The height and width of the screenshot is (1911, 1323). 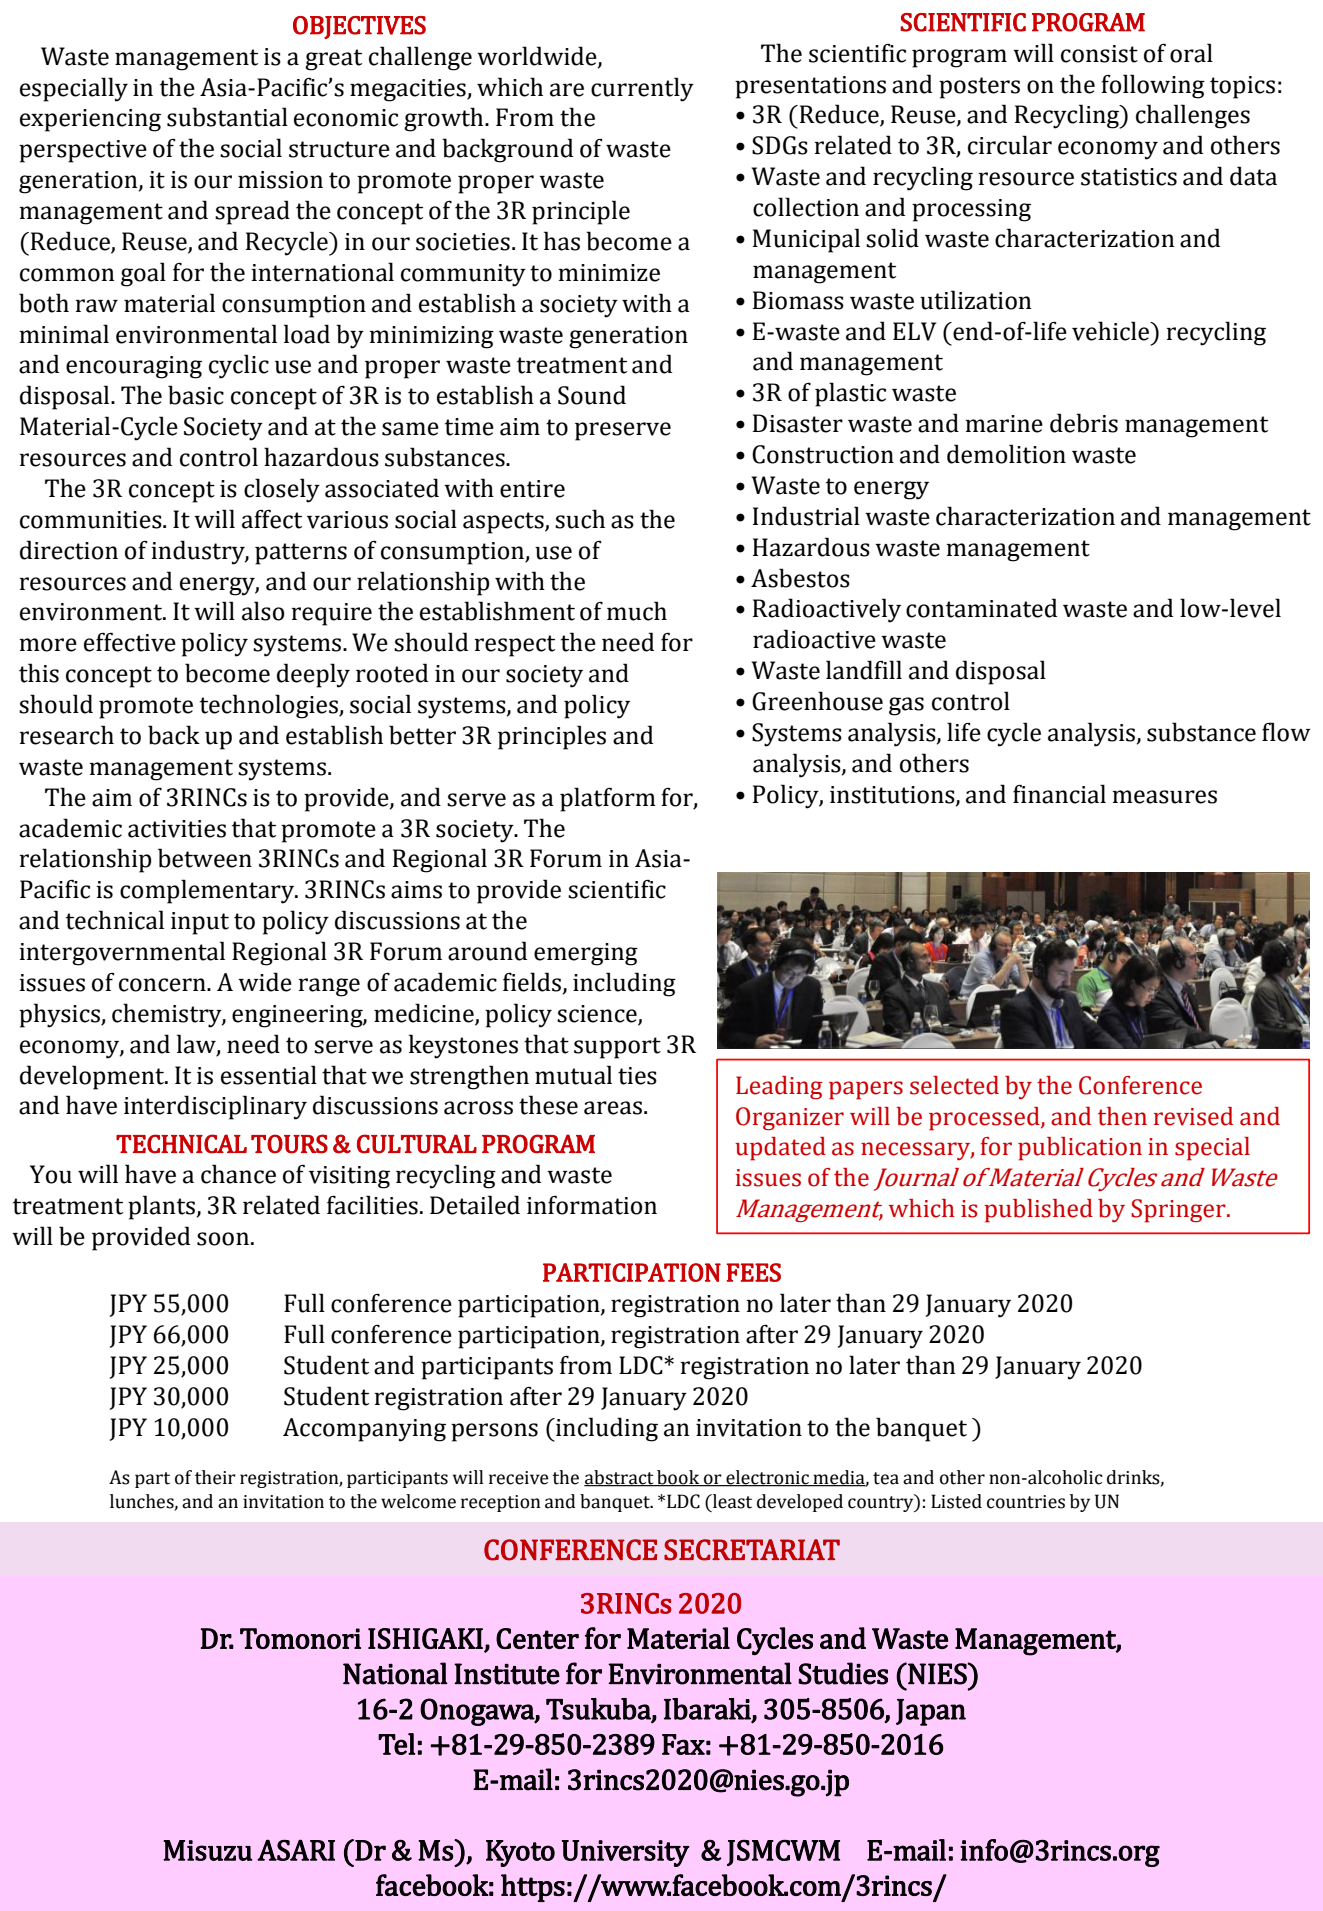 I want to click on plants, so click(x=161, y=1207).
